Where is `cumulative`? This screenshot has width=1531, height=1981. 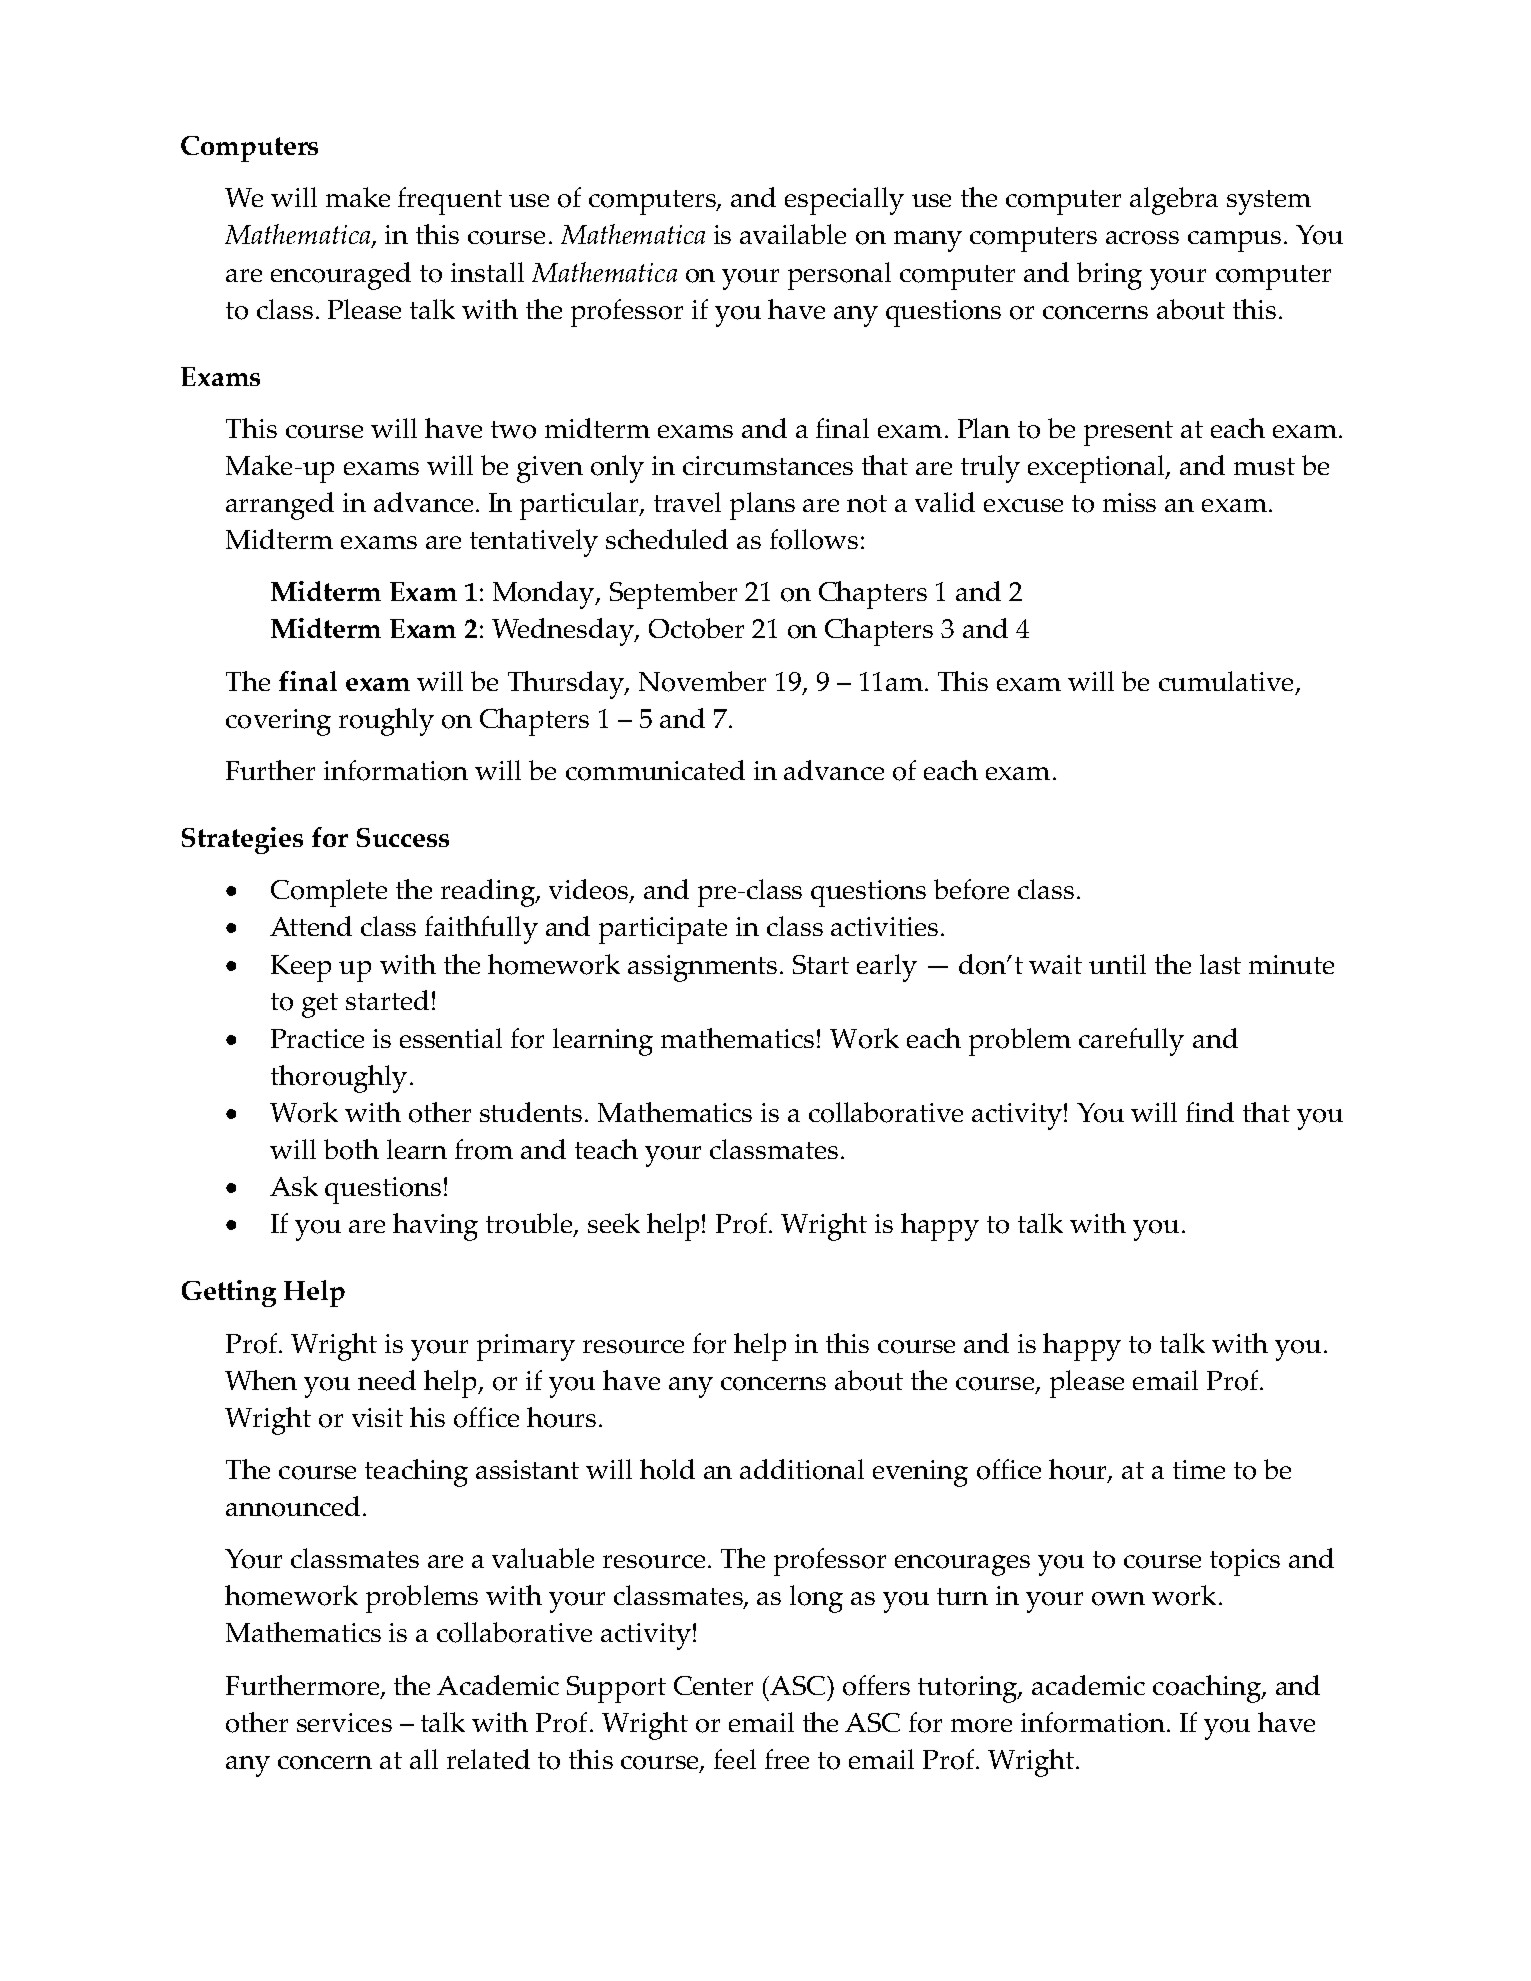 cumulative is located at coordinates (1226, 681).
